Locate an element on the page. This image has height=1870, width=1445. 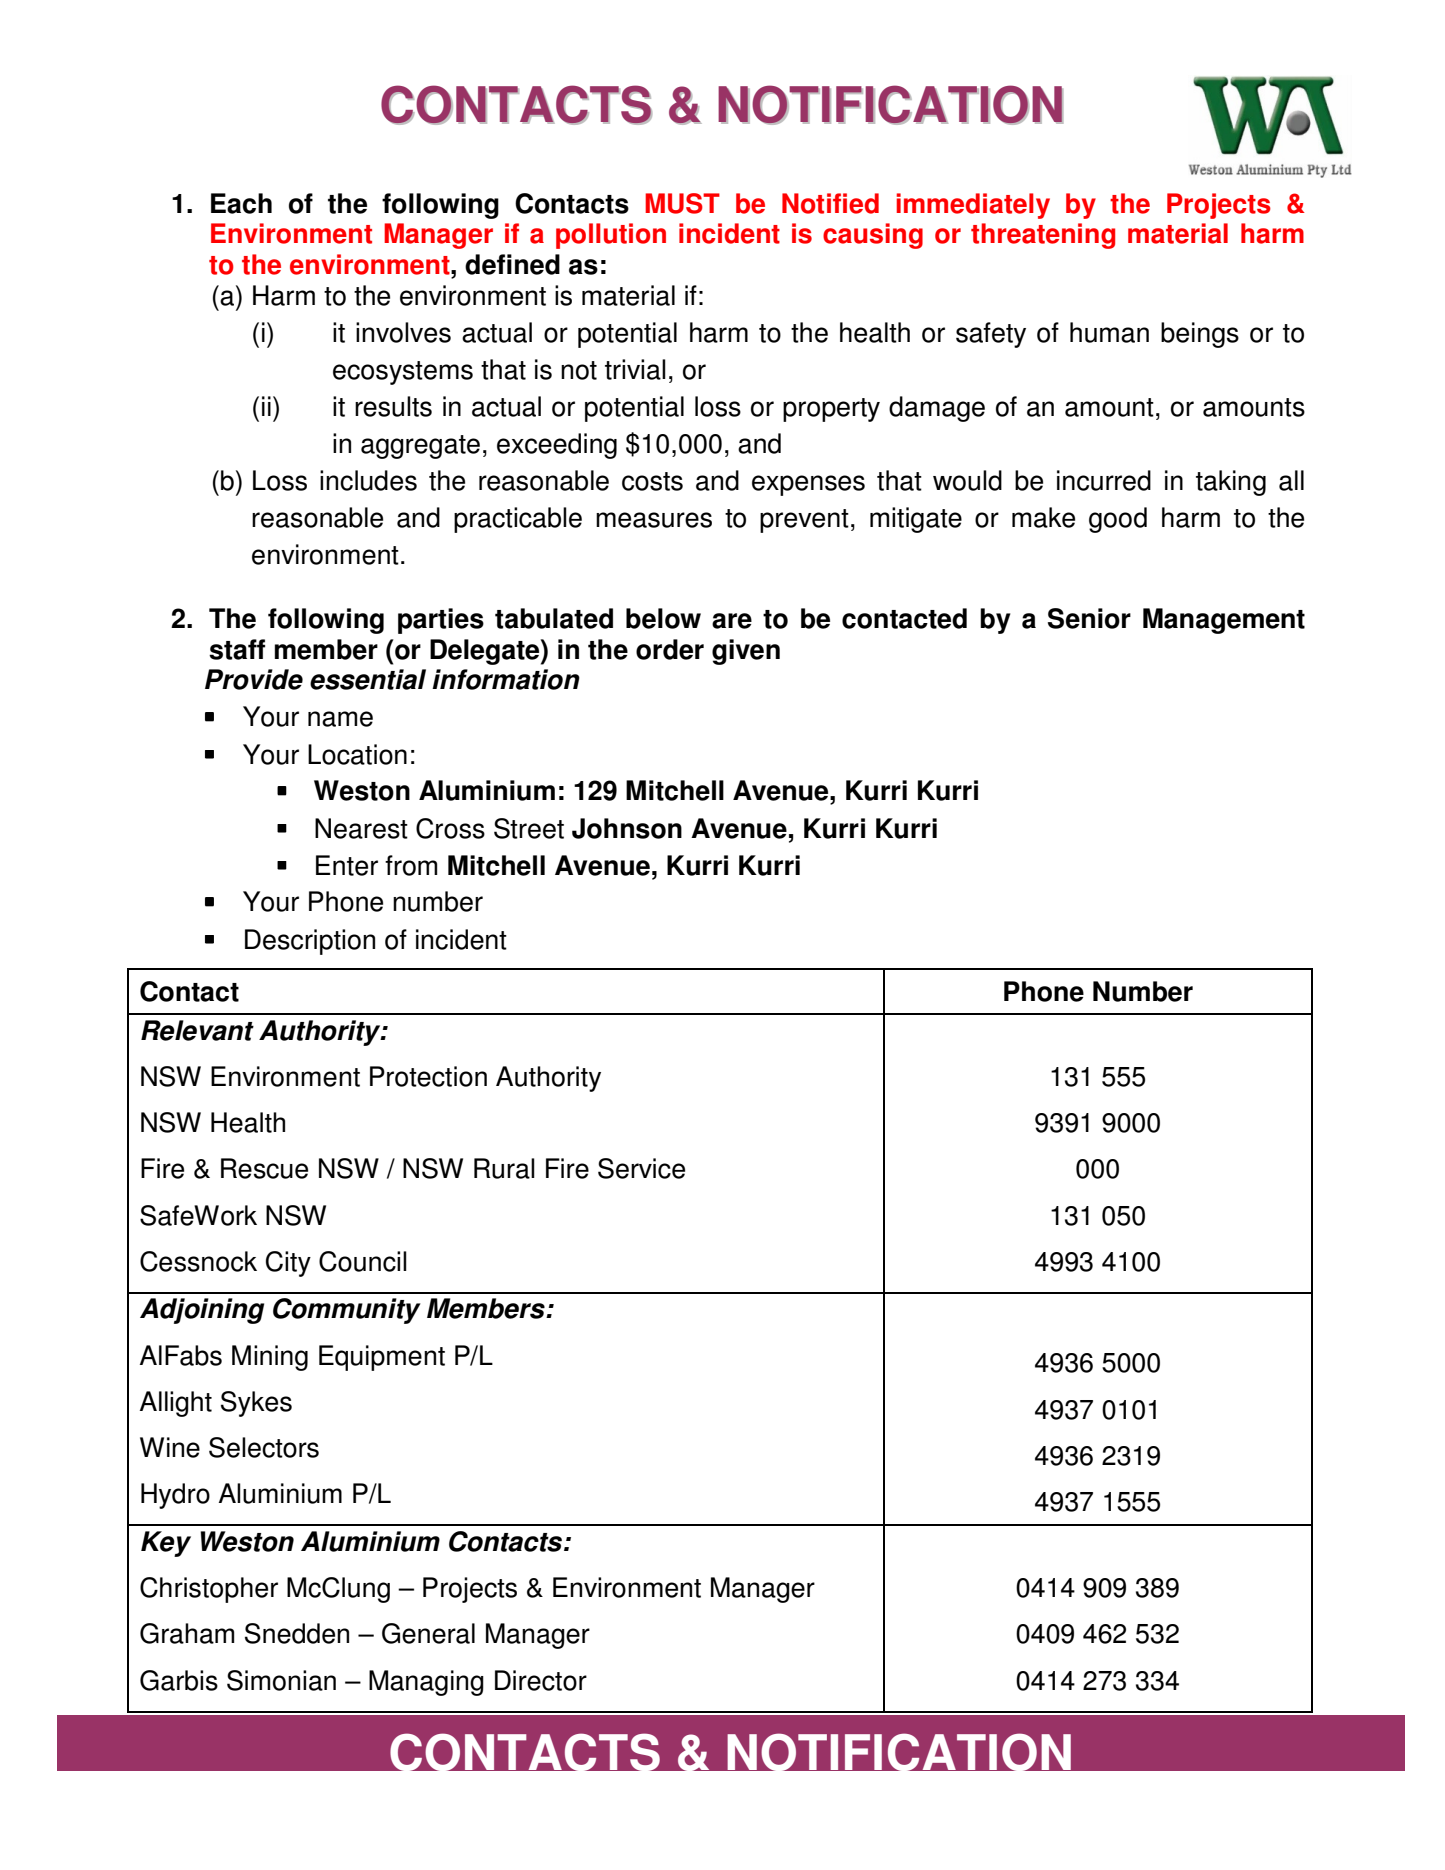
Rural is located at coordinates (504, 1168).
